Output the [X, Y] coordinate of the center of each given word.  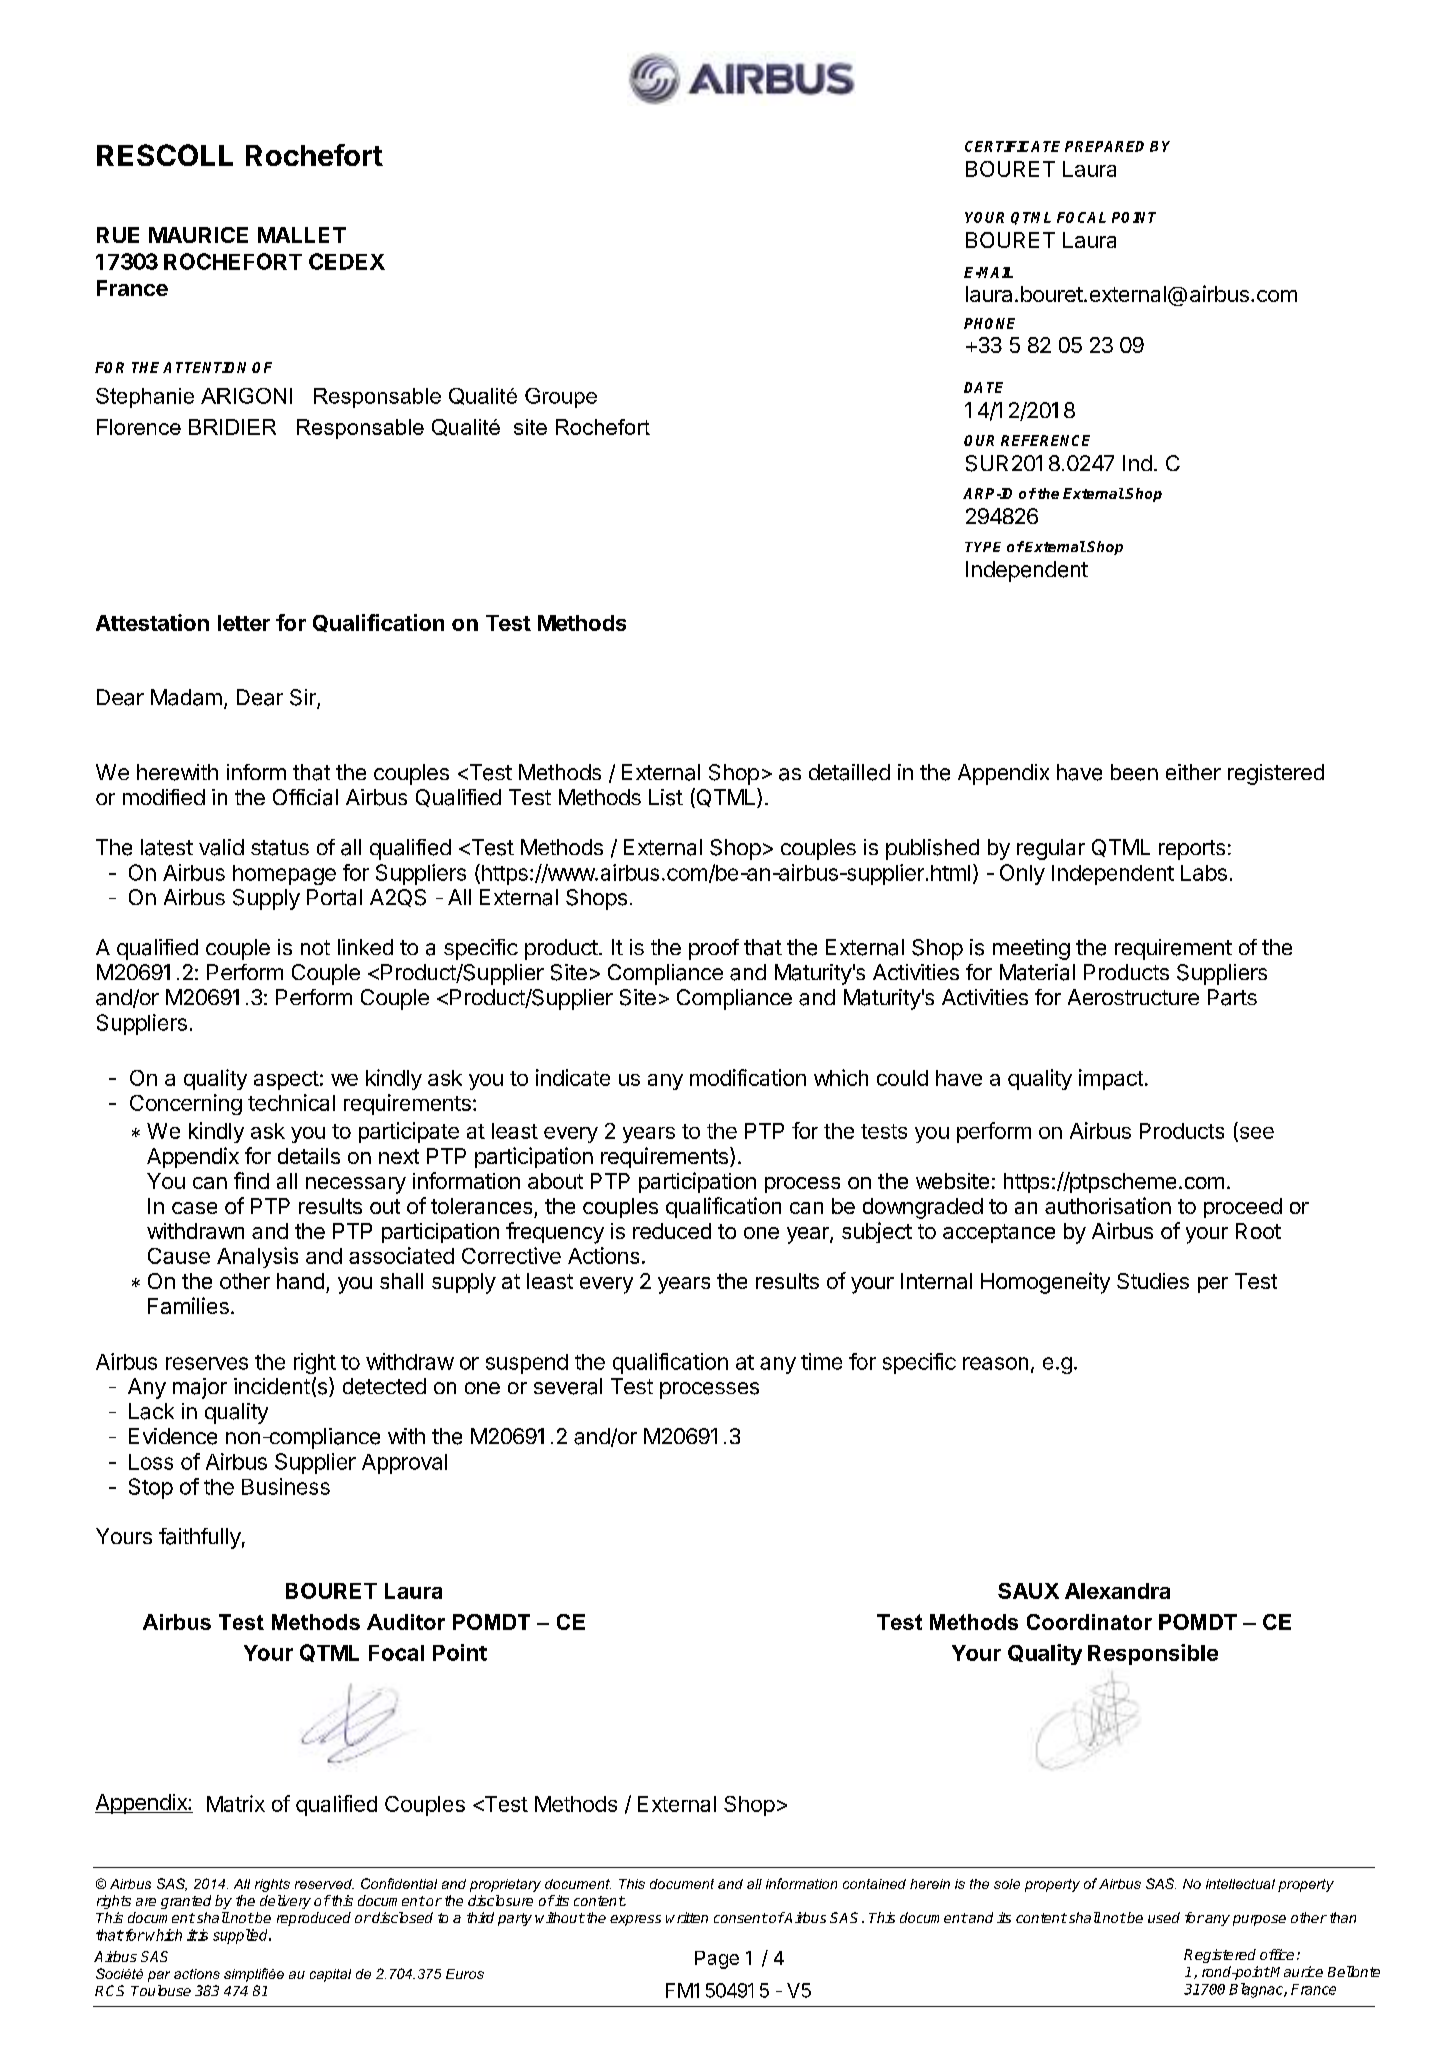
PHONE [989, 323]
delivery [285, 1902]
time [821, 1361]
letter [244, 623]
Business [286, 1486]
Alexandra [1117, 1591]
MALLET [302, 235]
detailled [849, 772]
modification [748, 1077]
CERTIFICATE [1012, 146]
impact [1111, 1079]
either [1193, 772]
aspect [286, 1080]
